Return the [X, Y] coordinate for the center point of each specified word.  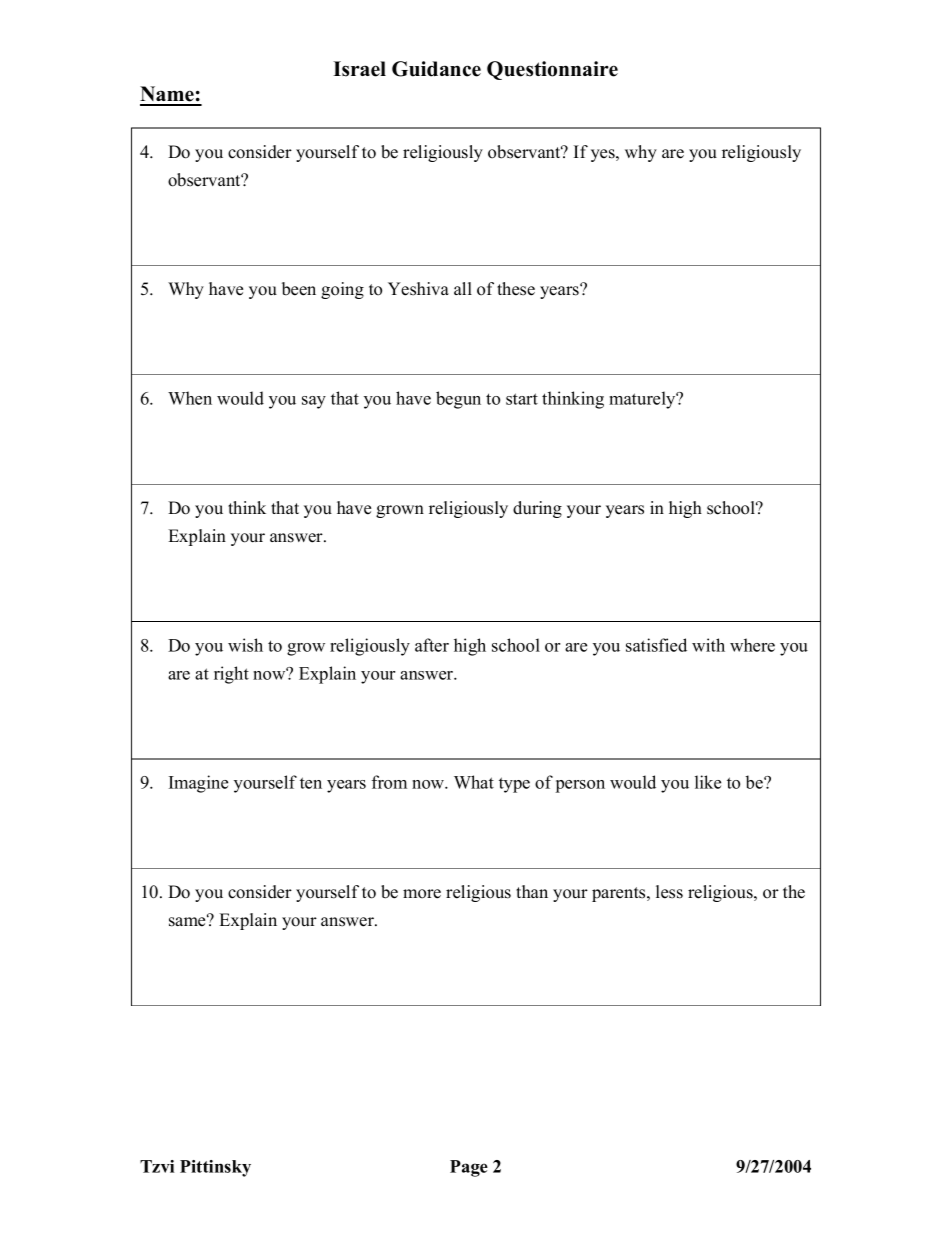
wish [245, 645]
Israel [359, 69]
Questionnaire [552, 70]
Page [469, 1168]
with [708, 645]
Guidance [436, 69]
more [422, 894]
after [432, 645]
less [669, 892]
